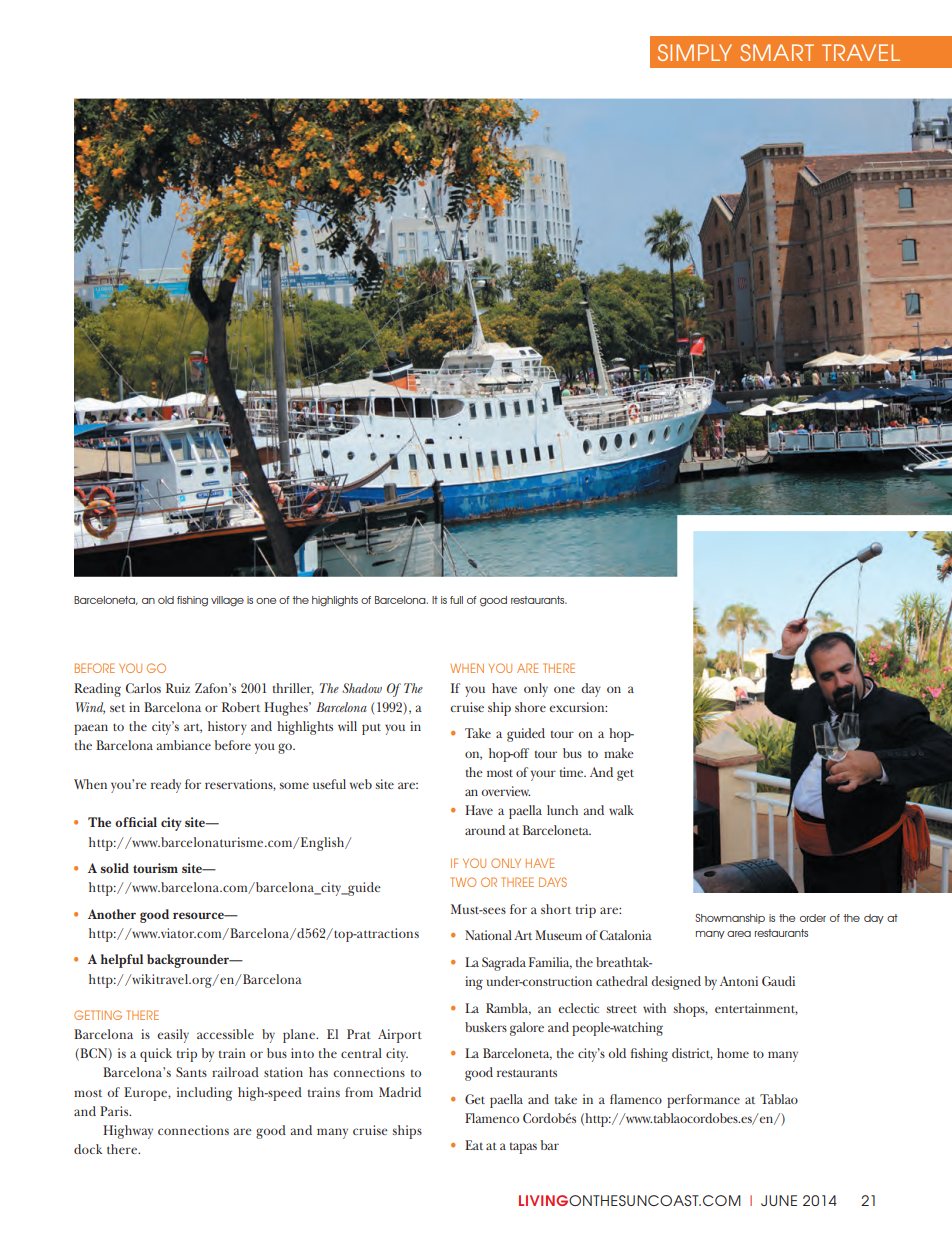  What do you see at coordinates (695, 52) in the screenshot?
I see `Simply` at bounding box center [695, 52].
